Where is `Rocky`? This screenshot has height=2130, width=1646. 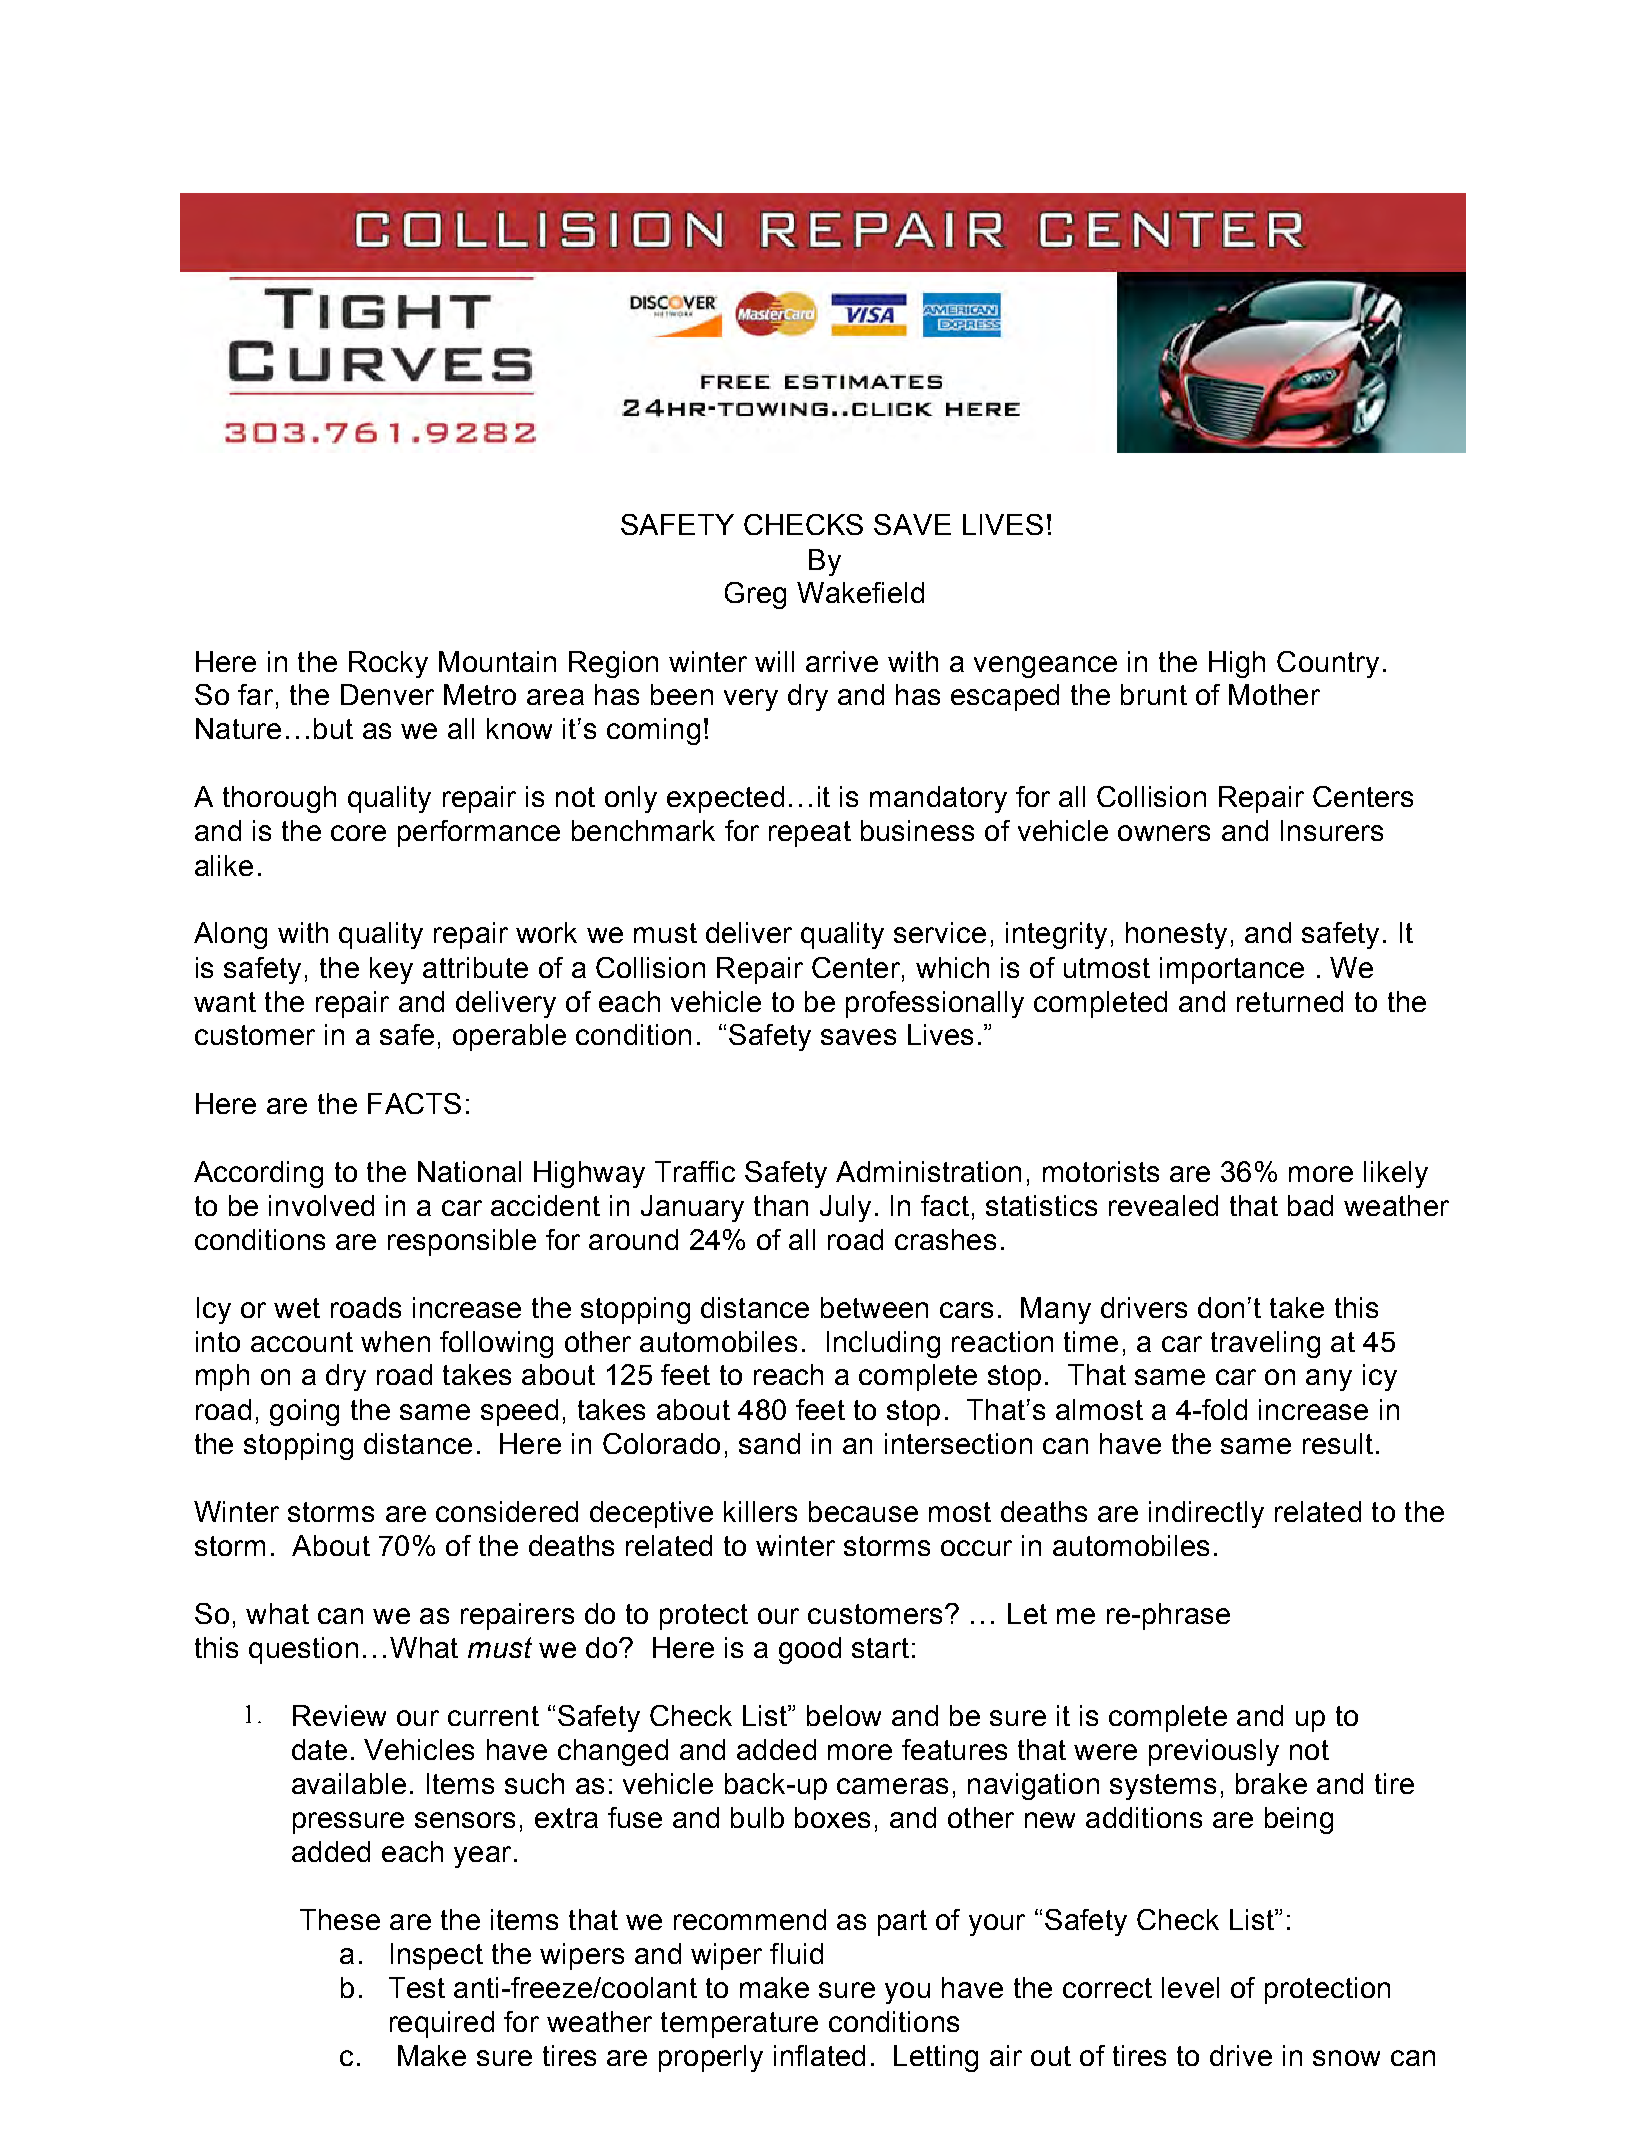
Rocky is located at coordinates (388, 664).
